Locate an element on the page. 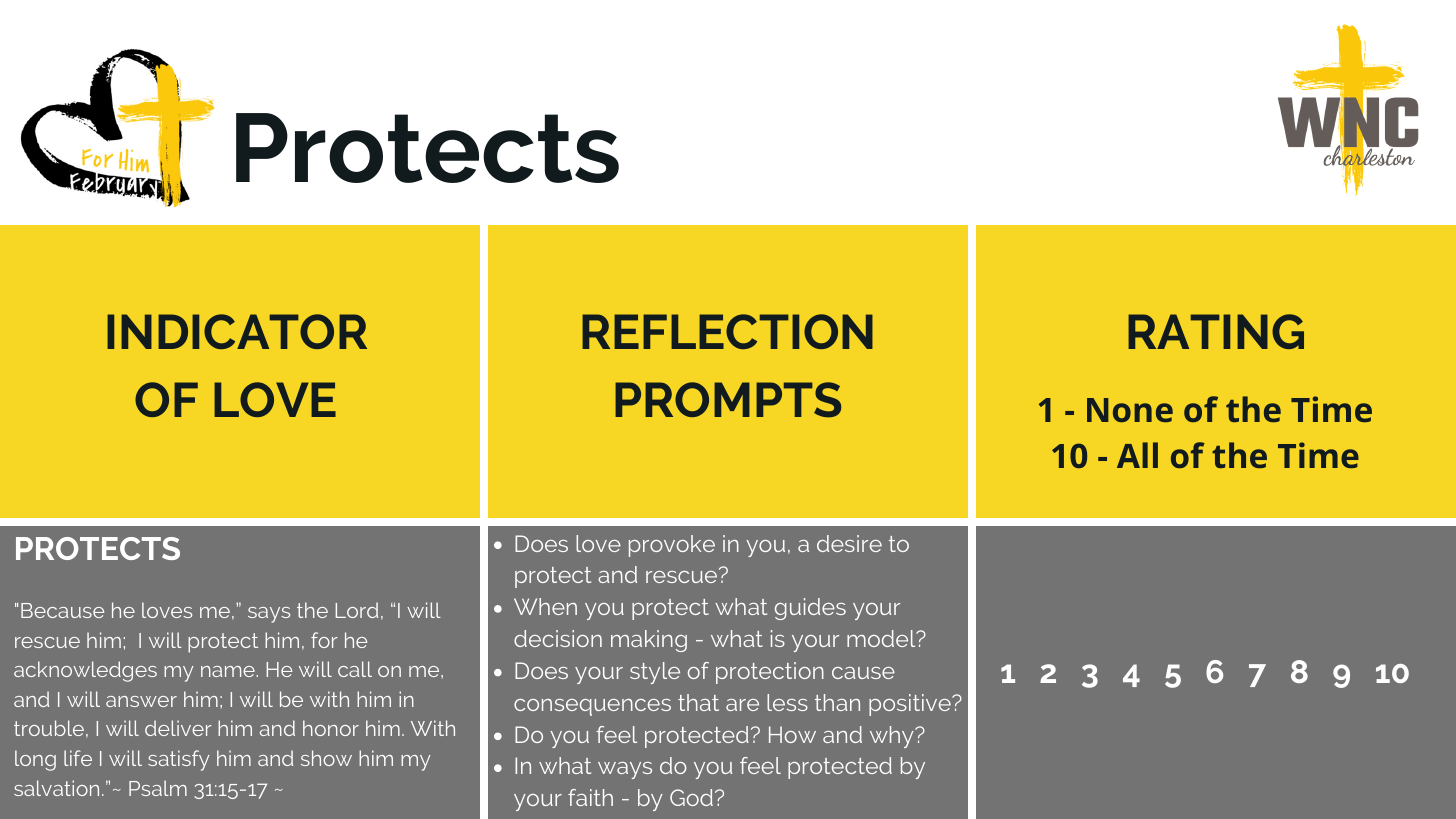 Image resolution: width=1456 pixels, height=819 pixels. INDICATOR is located at coordinates (237, 331).
